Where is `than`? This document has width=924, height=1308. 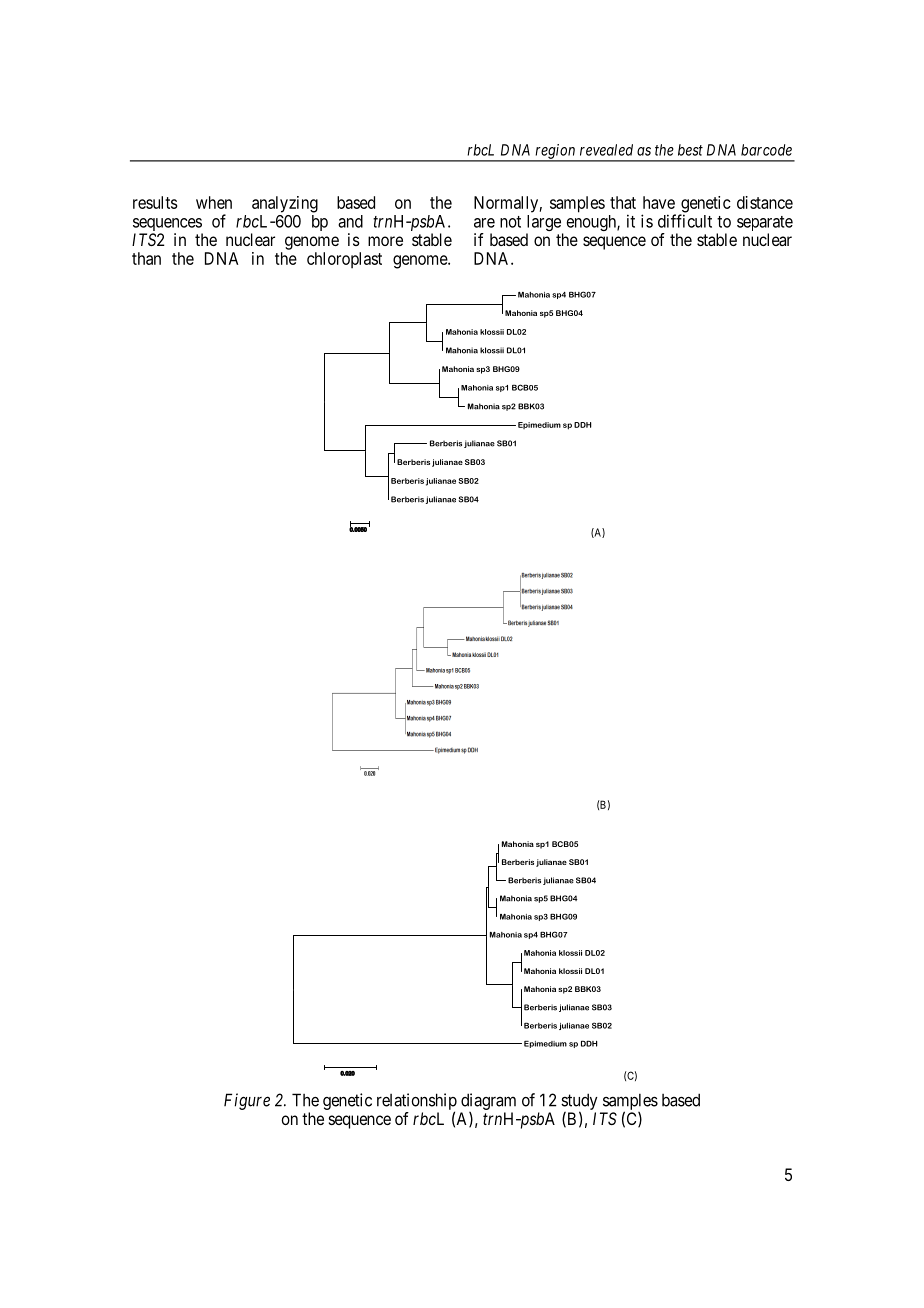 than is located at coordinates (146, 258).
